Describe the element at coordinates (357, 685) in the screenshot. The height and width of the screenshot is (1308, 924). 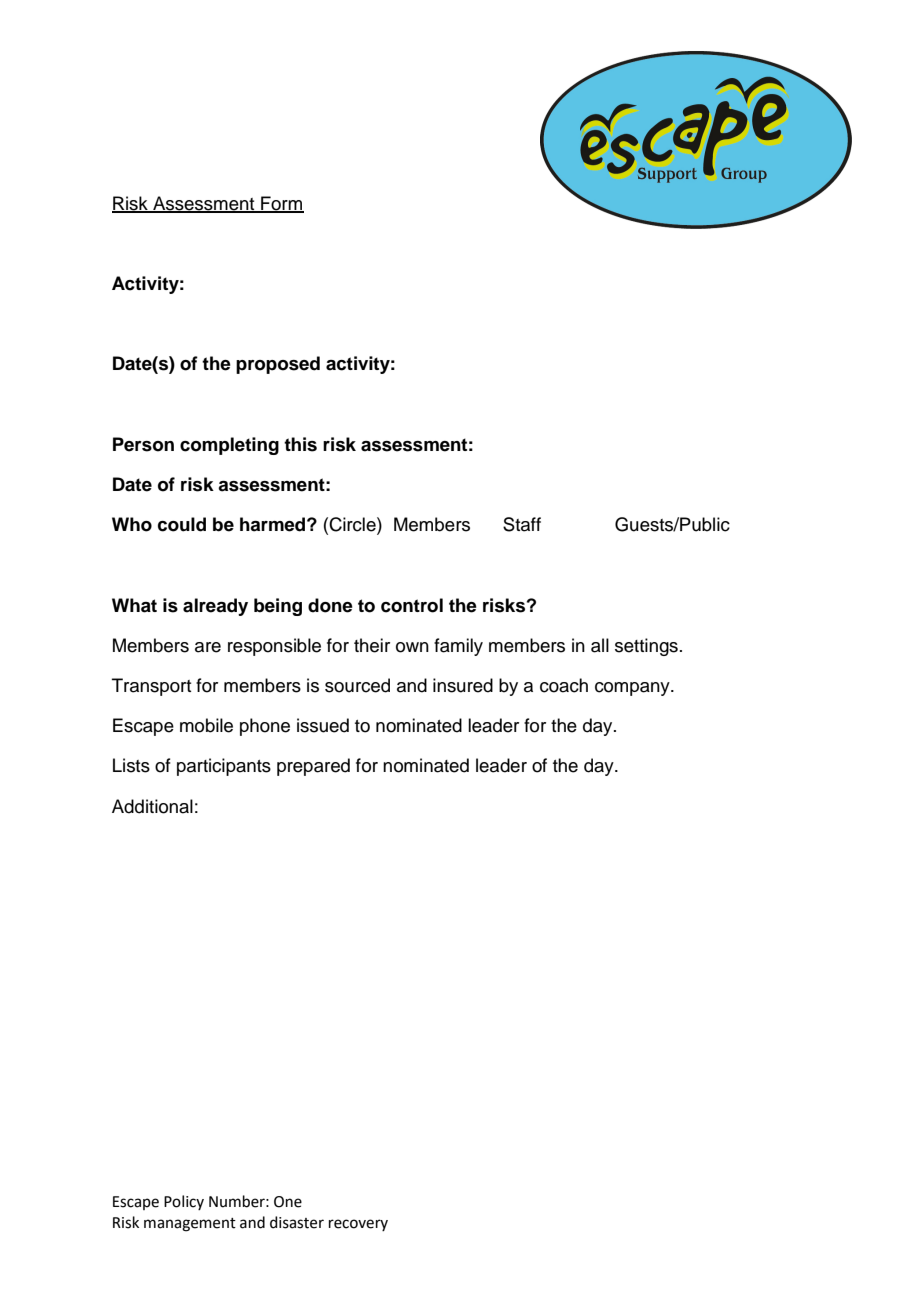
I see `sourced` at that location.
